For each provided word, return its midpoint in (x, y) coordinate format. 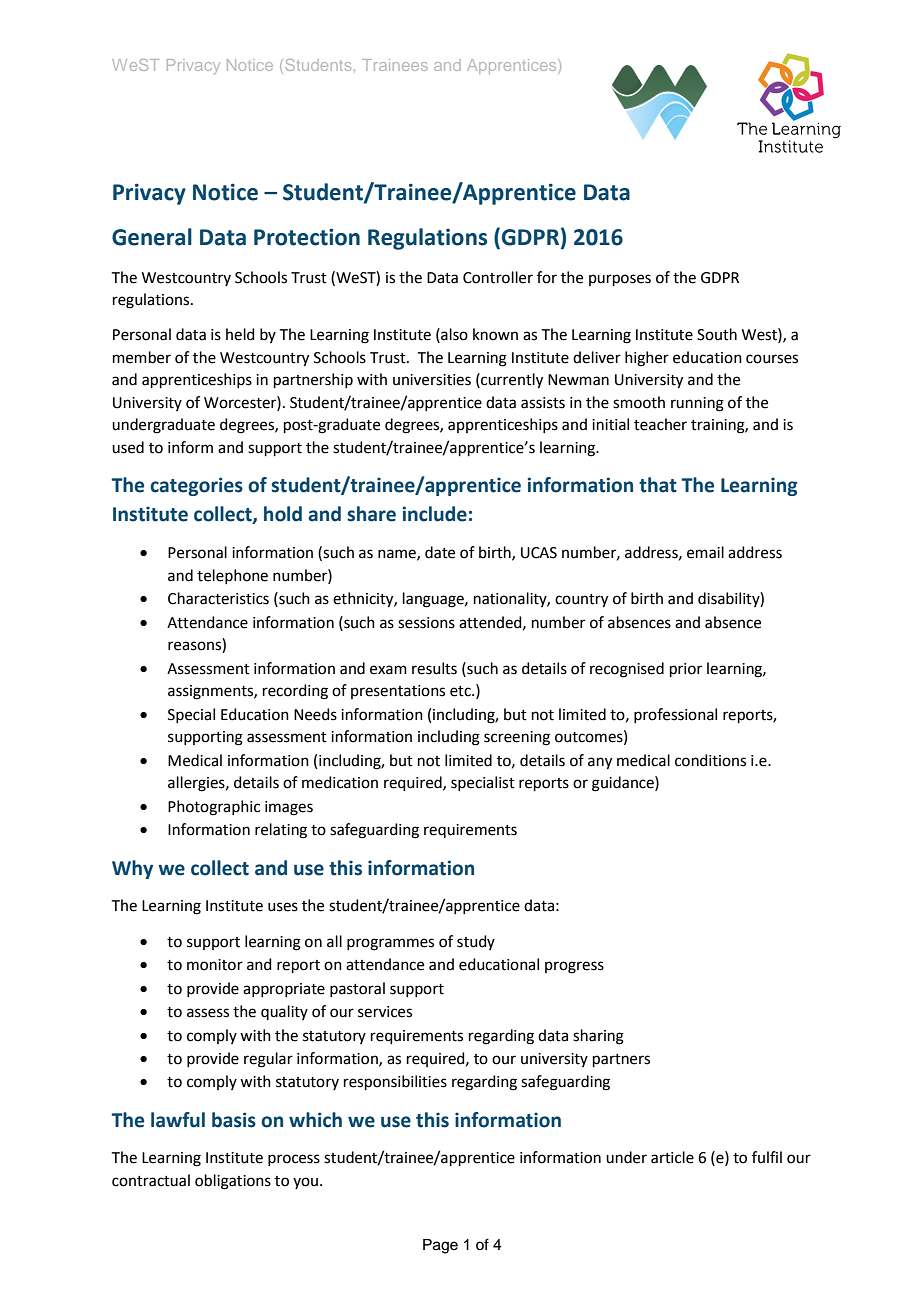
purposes (620, 280)
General (152, 237)
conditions (710, 760)
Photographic (214, 808)
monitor (215, 965)
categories (196, 486)
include (435, 514)
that (658, 485)
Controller (498, 277)
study (476, 942)
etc (461, 691)
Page (440, 1246)
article (672, 1157)
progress (574, 967)
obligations (233, 1182)
